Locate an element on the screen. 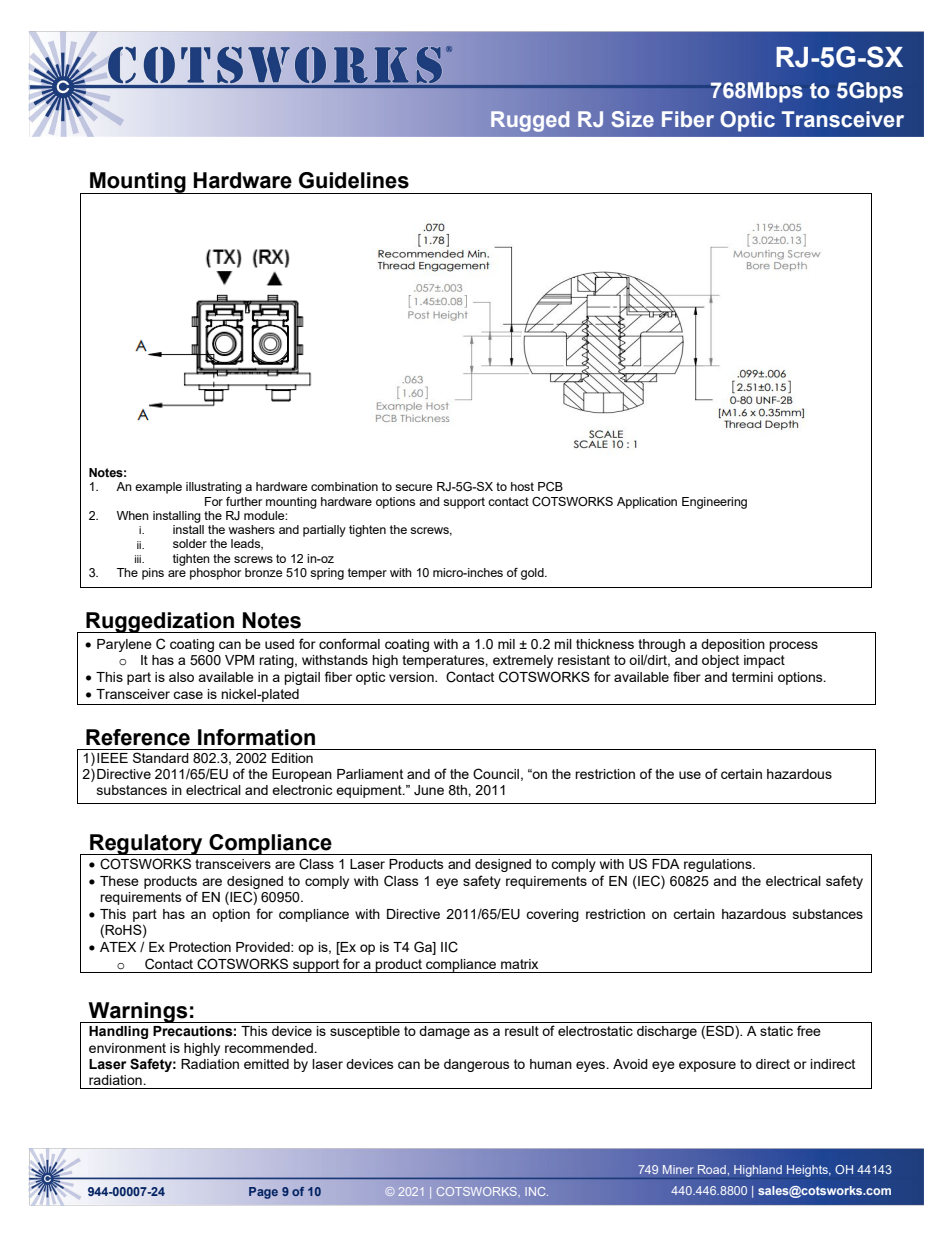  object is located at coordinates (720, 661).
